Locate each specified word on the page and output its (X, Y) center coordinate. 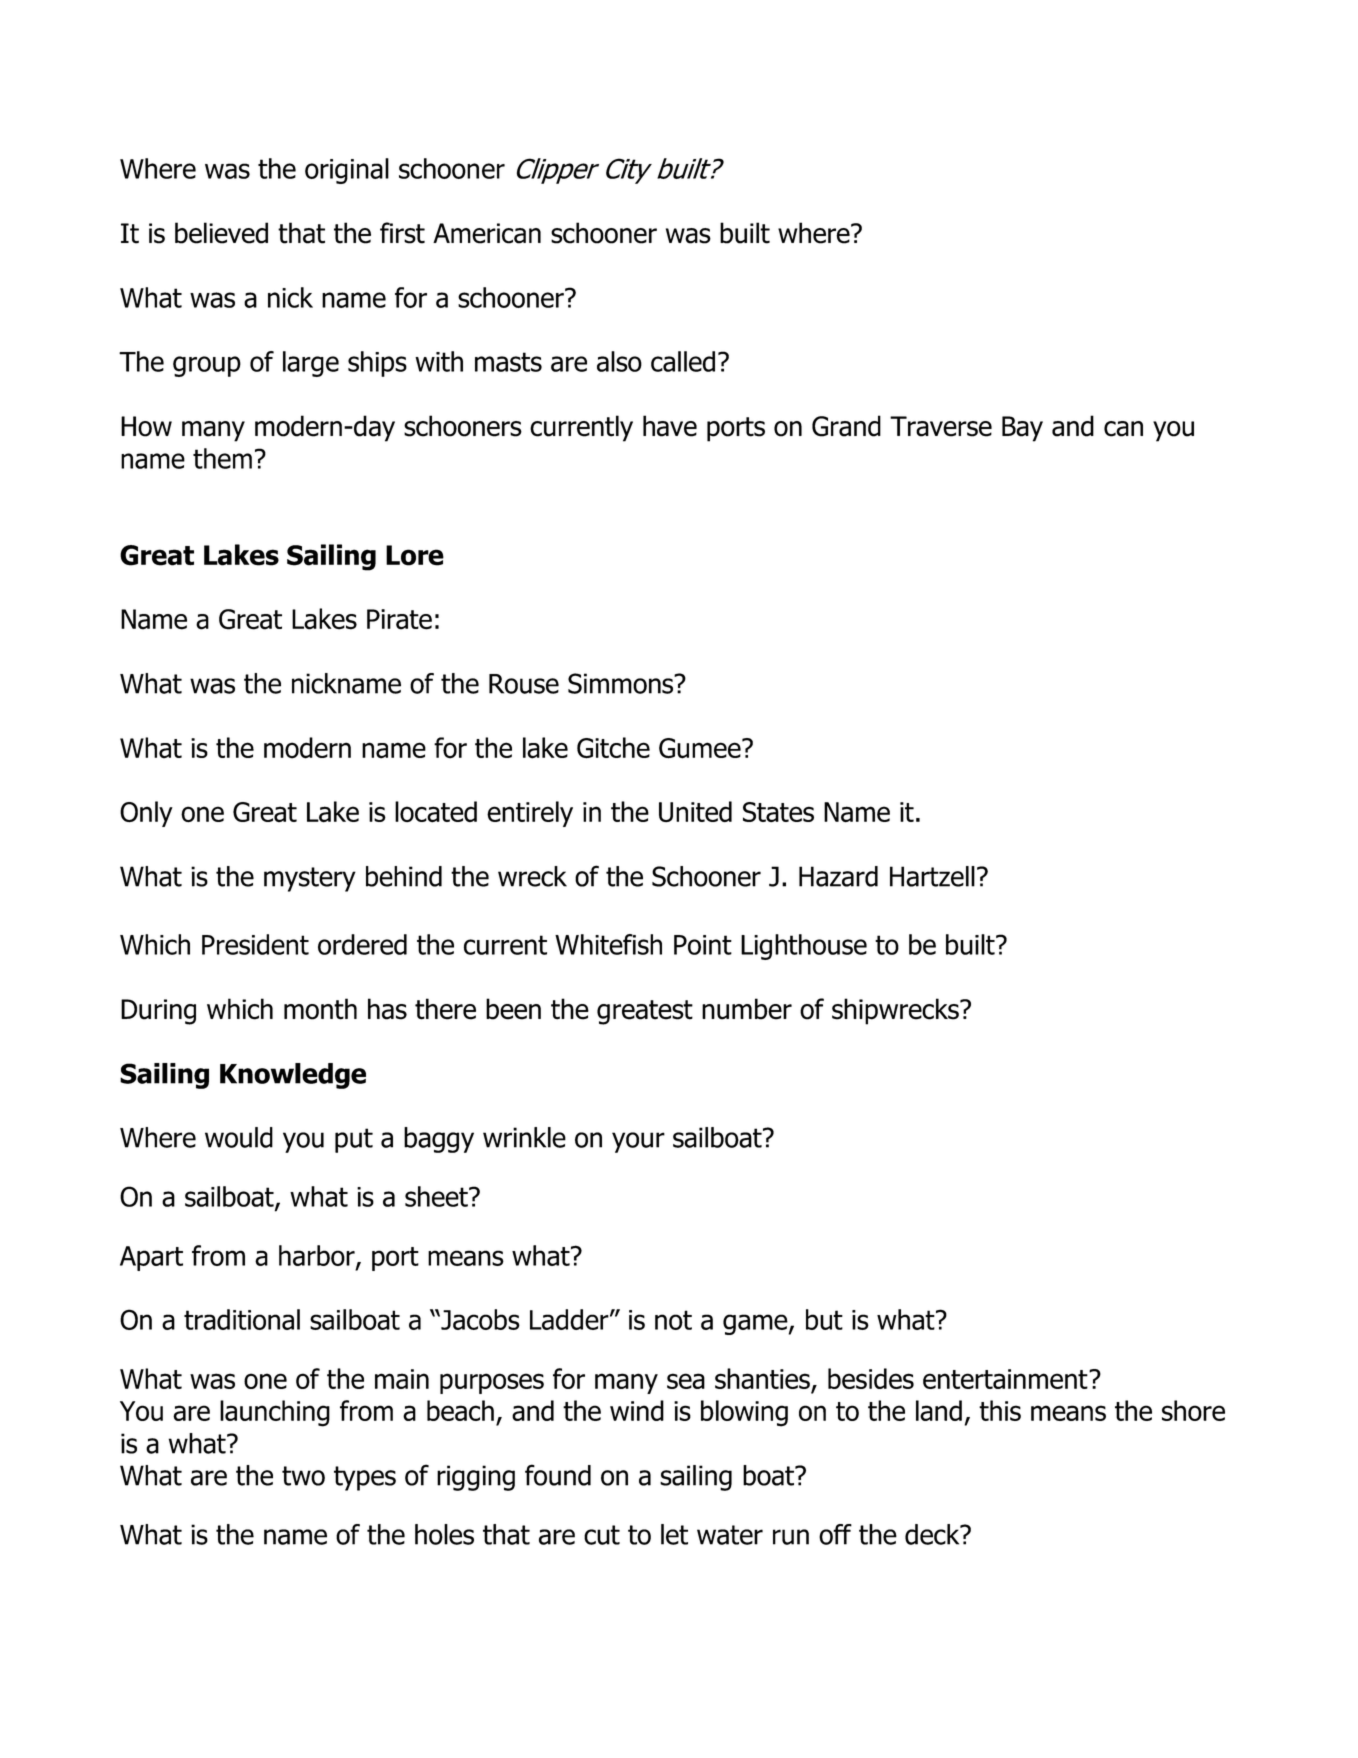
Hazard (838, 876)
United (695, 811)
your (638, 1142)
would (239, 1137)
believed (221, 233)
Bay (1022, 429)
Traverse (941, 426)
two (303, 1476)
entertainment (1006, 1379)
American (487, 233)
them (222, 458)
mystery (310, 879)
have (670, 426)
